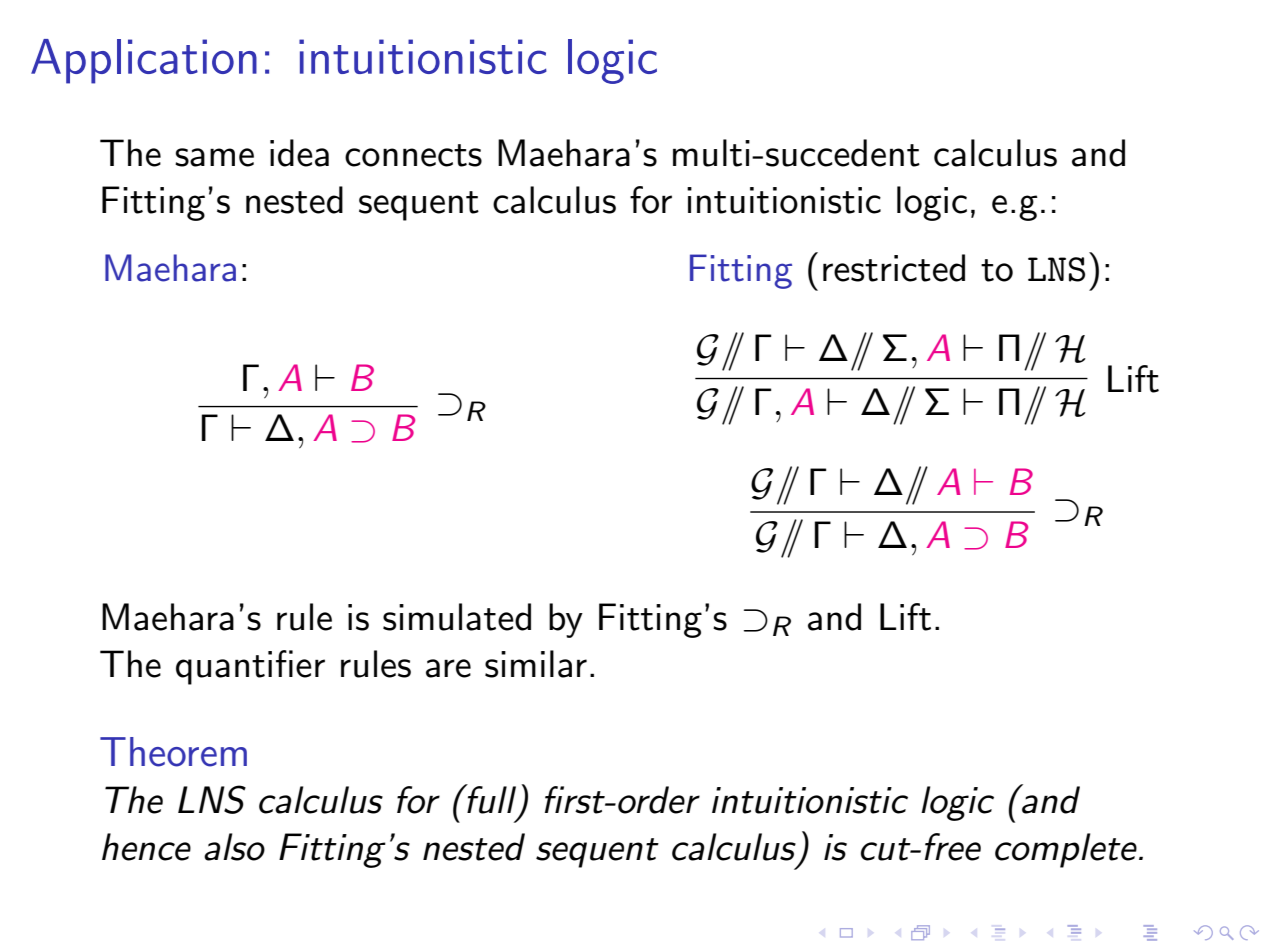 The image size is (1271, 952). What do you see at coordinates (448, 668) in the document?
I see `are` at bounding box center [448, 668].
